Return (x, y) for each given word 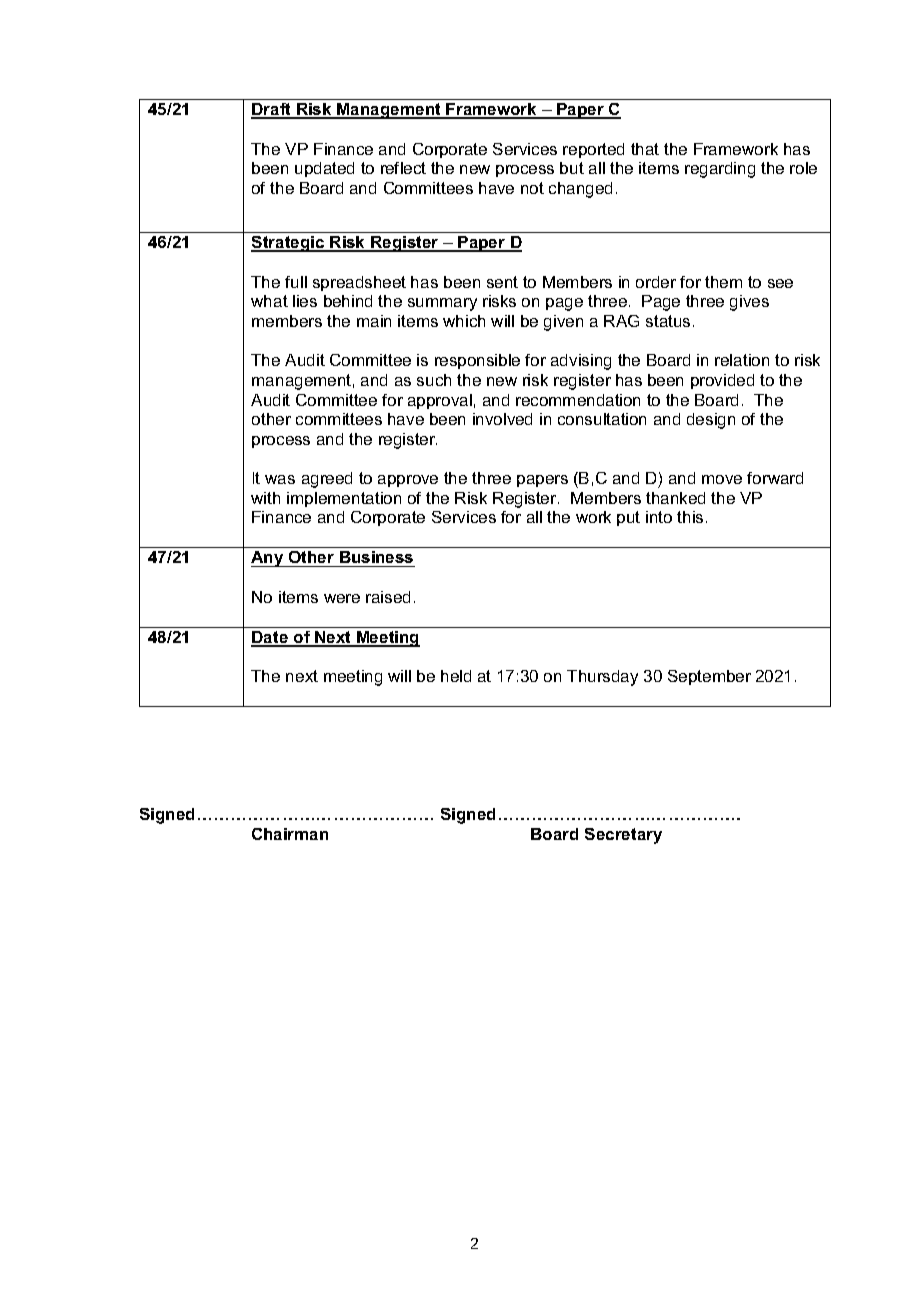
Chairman (290, 834)
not (532, 188)
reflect (403, 168)
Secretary (623, 836)
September (709, 677)
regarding (720, 170)
